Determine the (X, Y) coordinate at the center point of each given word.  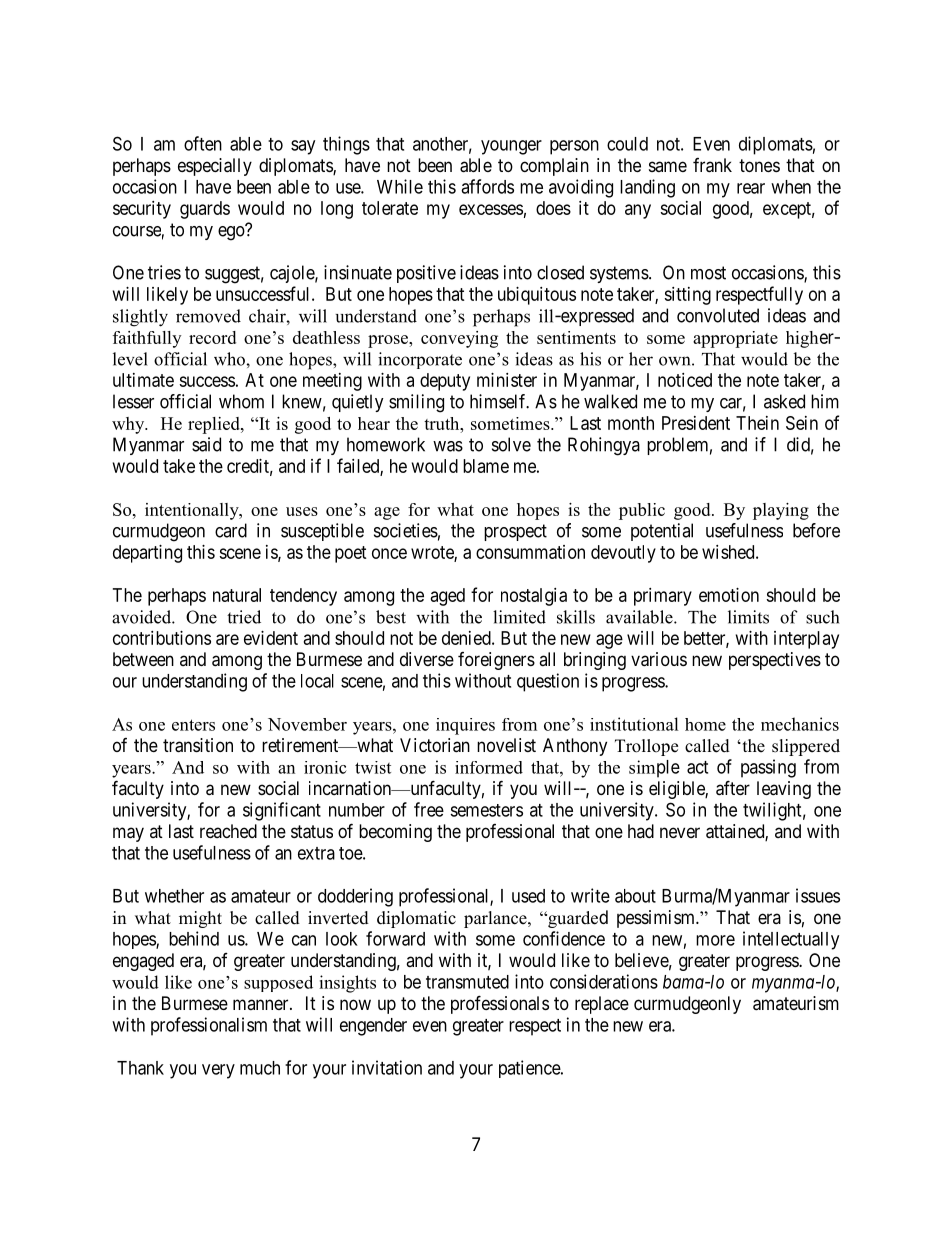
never (680, 832)
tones (759, 165)
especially (215, 167)
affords (487, 186)
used (528, 896)
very (218, 1071)
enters (193, 725)
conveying (459, 339)
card (231, 530)
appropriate (735, 339)
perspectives (775, 661)
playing (781, 511)
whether (174, 896)
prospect (515, 532)
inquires (465, 726)
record (212, 337)
